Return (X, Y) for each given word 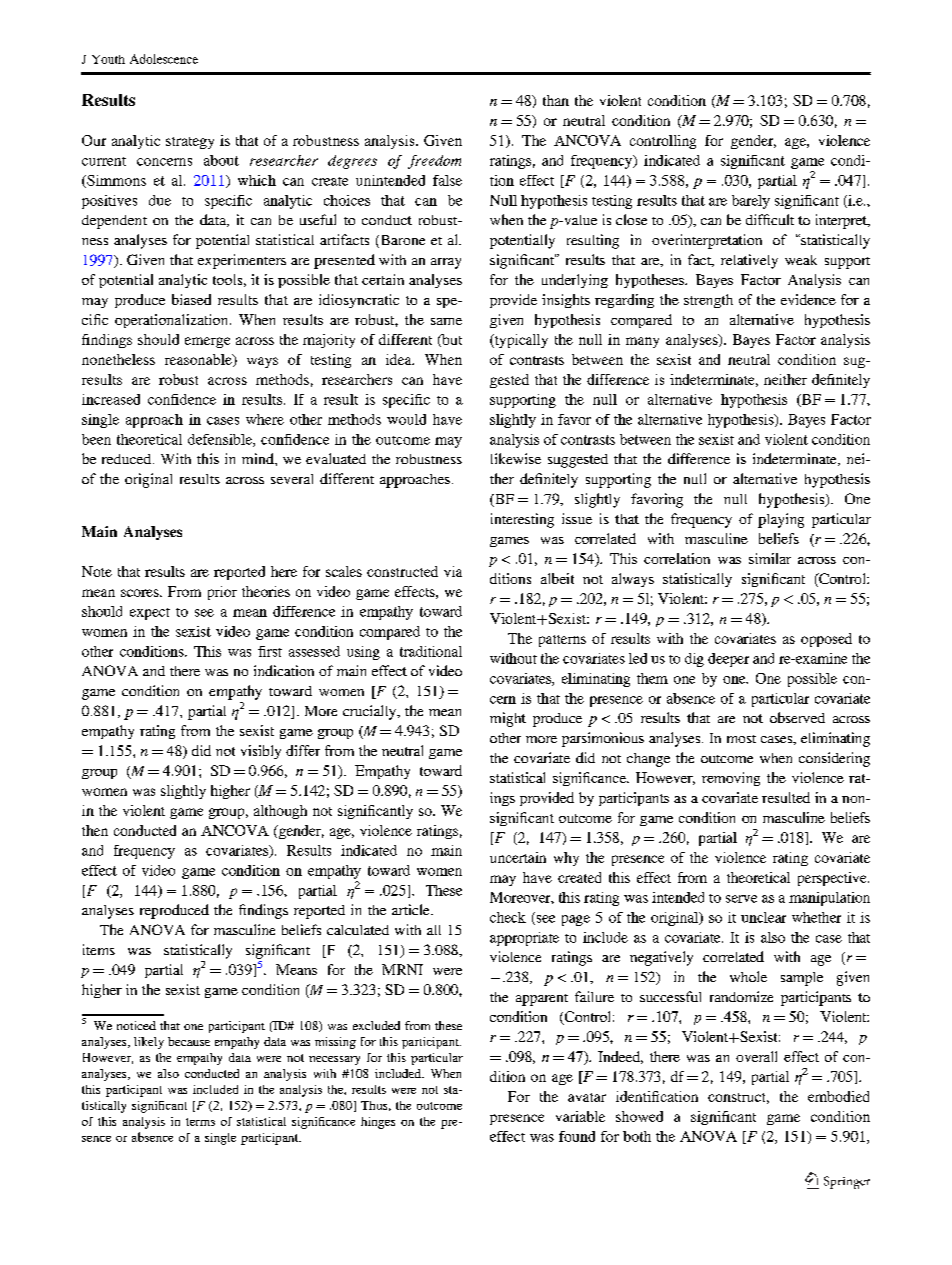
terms (200, 1122)
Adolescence (164, 59)
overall (756, 1056)
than (556, 100)
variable (580, 1116)
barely (751, 202)
